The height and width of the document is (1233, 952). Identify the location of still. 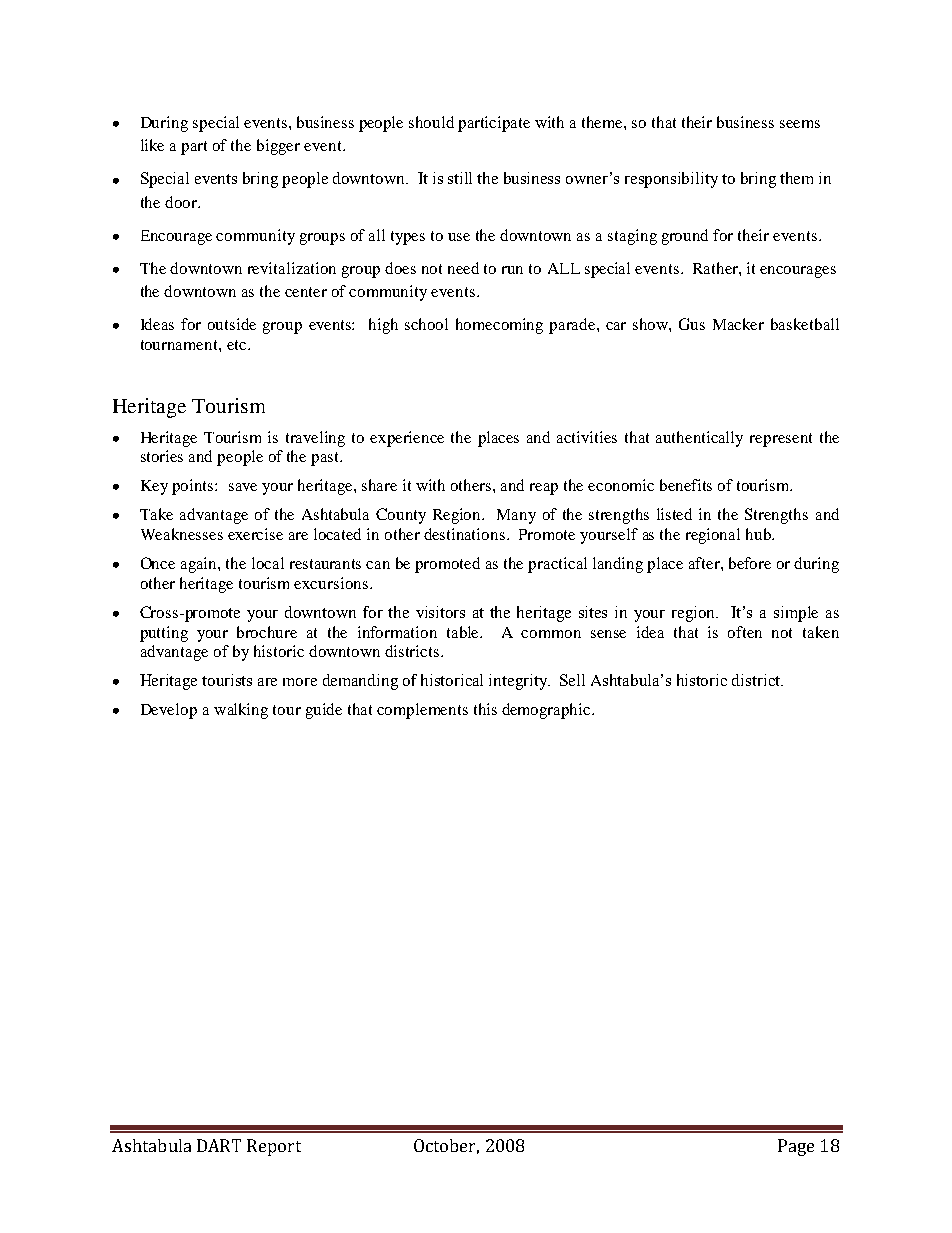
(460, 178).
